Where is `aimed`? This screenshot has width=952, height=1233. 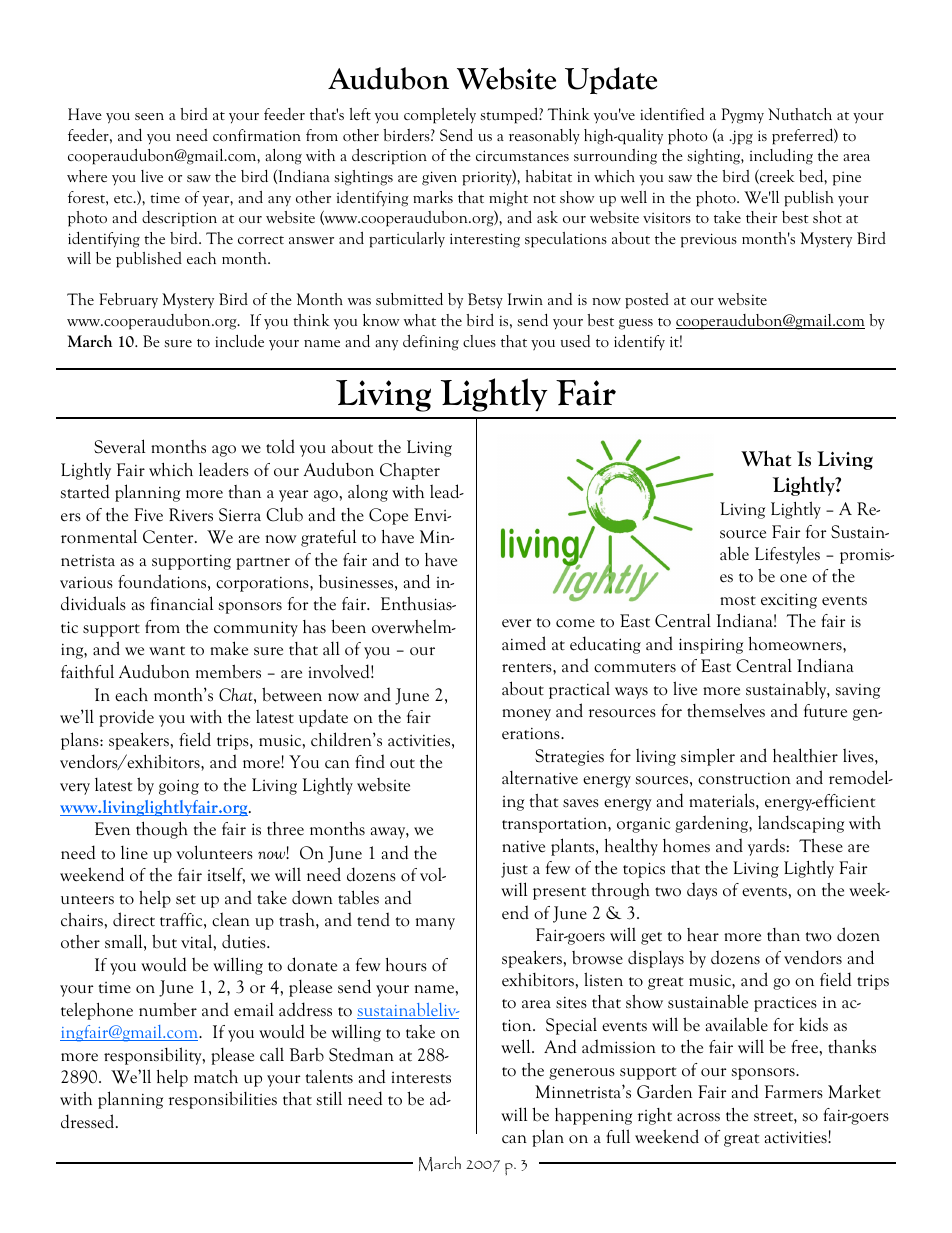
aimed is located at coordinates (524, 643).
